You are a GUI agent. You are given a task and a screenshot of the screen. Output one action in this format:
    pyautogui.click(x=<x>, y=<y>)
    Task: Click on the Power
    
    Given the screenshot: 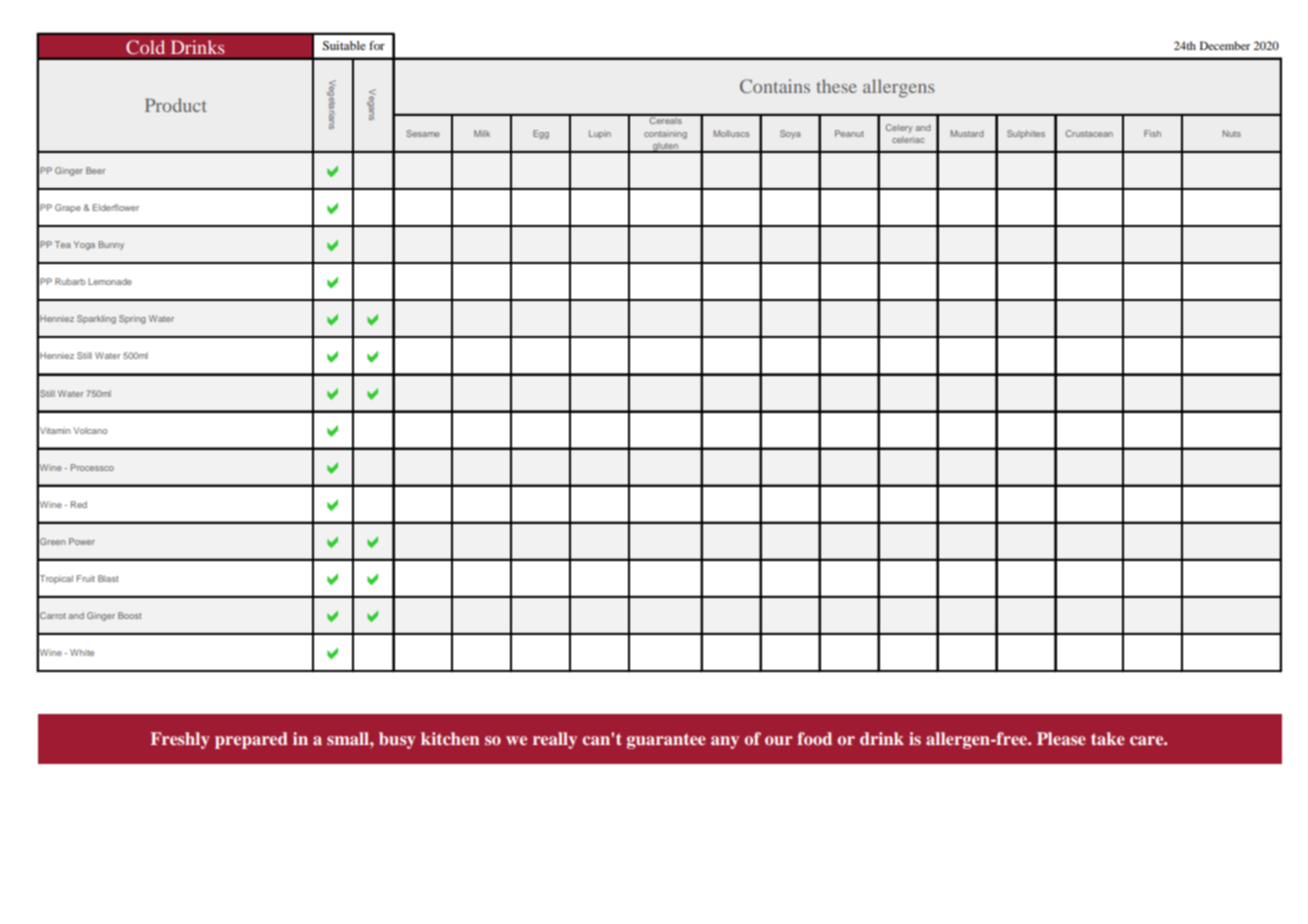 What is the action you would take?
    pyautogui.click(x=82, y=541)
